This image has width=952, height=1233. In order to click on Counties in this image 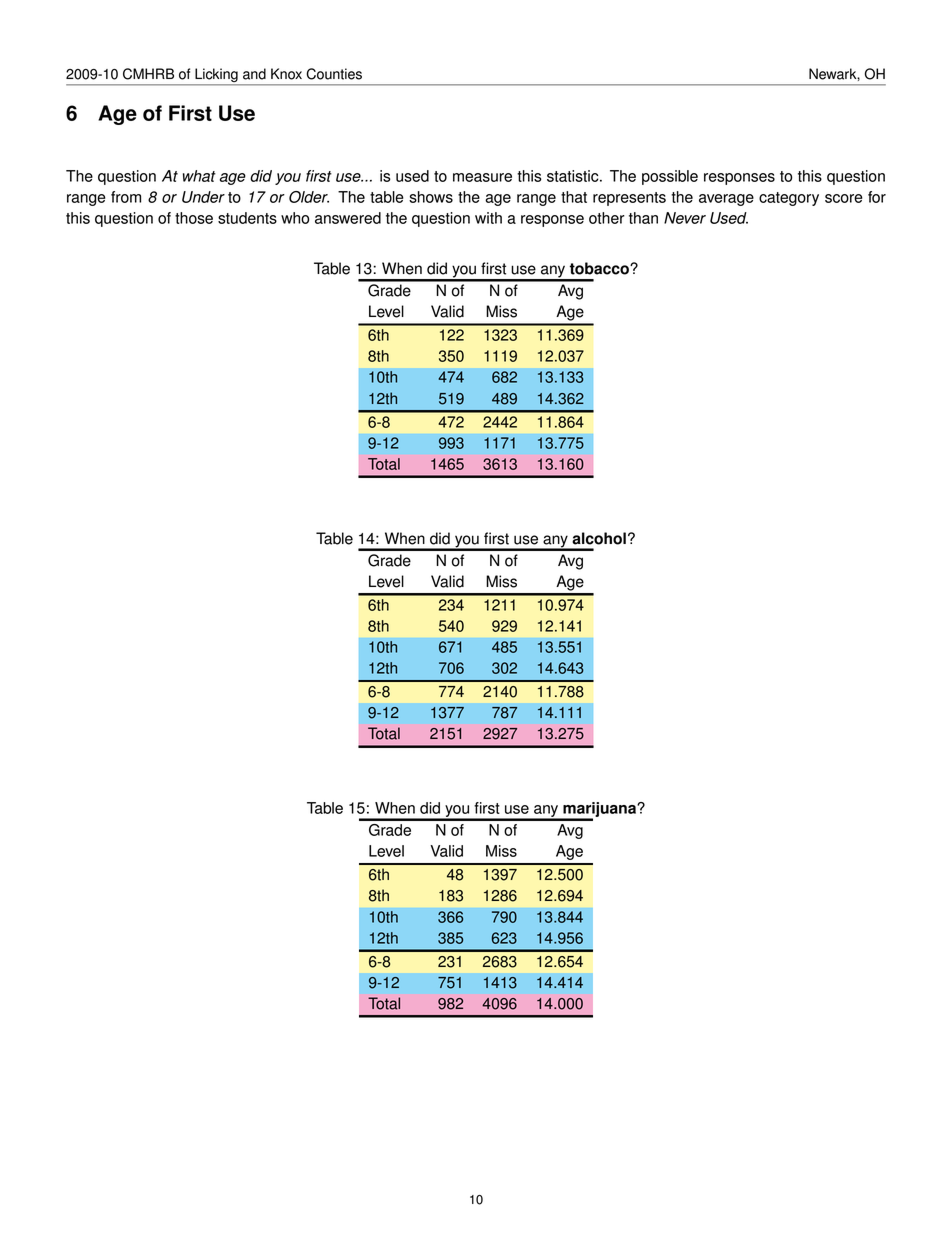, I will do `click(334, 74)`.
